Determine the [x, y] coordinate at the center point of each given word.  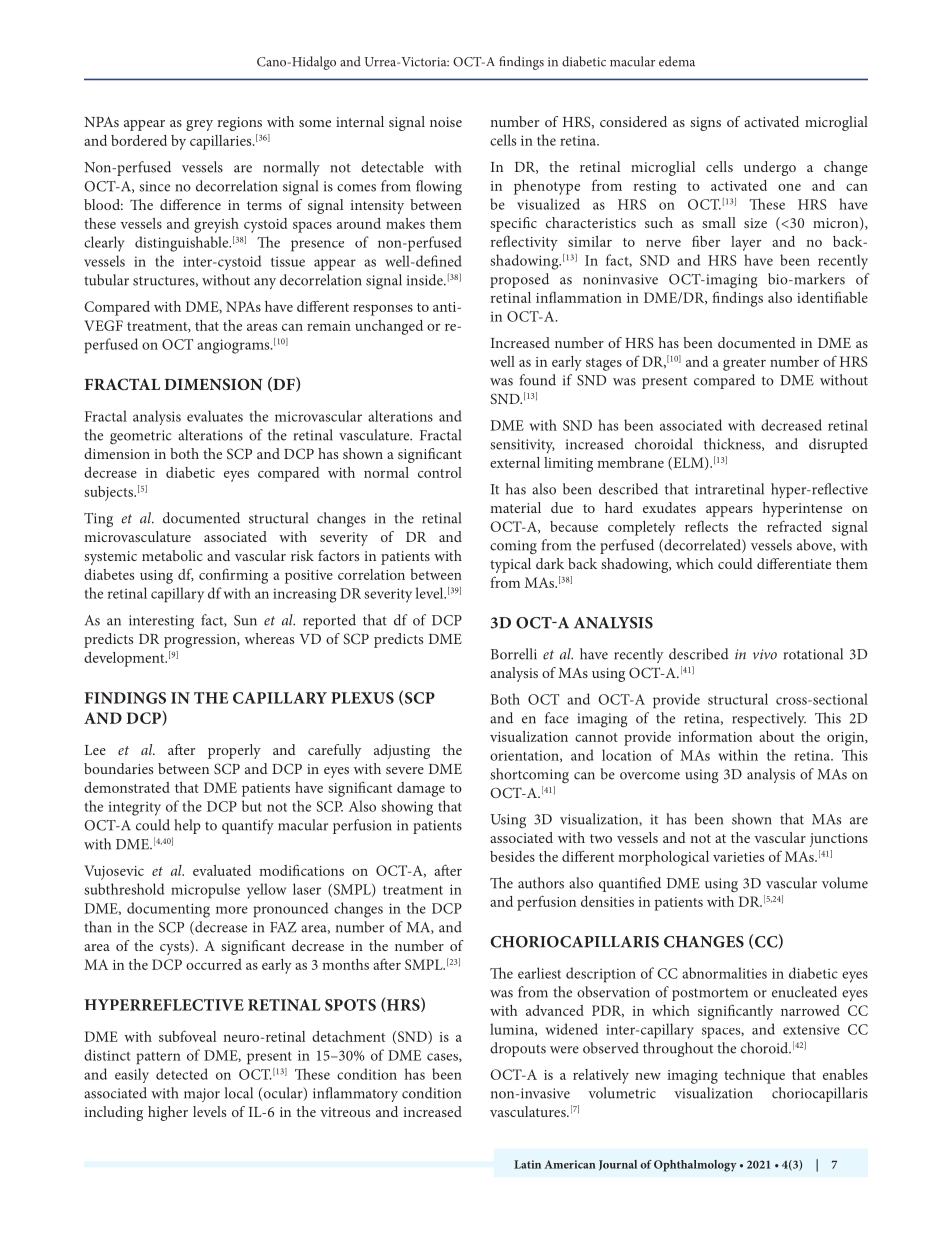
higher [168, 1113]
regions [240, 124]
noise [446, 122]
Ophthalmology [695, 1166]
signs [705, 124]
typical [510, 565]
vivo [765, 654]
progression [201, 641]
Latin [527, 1164]
